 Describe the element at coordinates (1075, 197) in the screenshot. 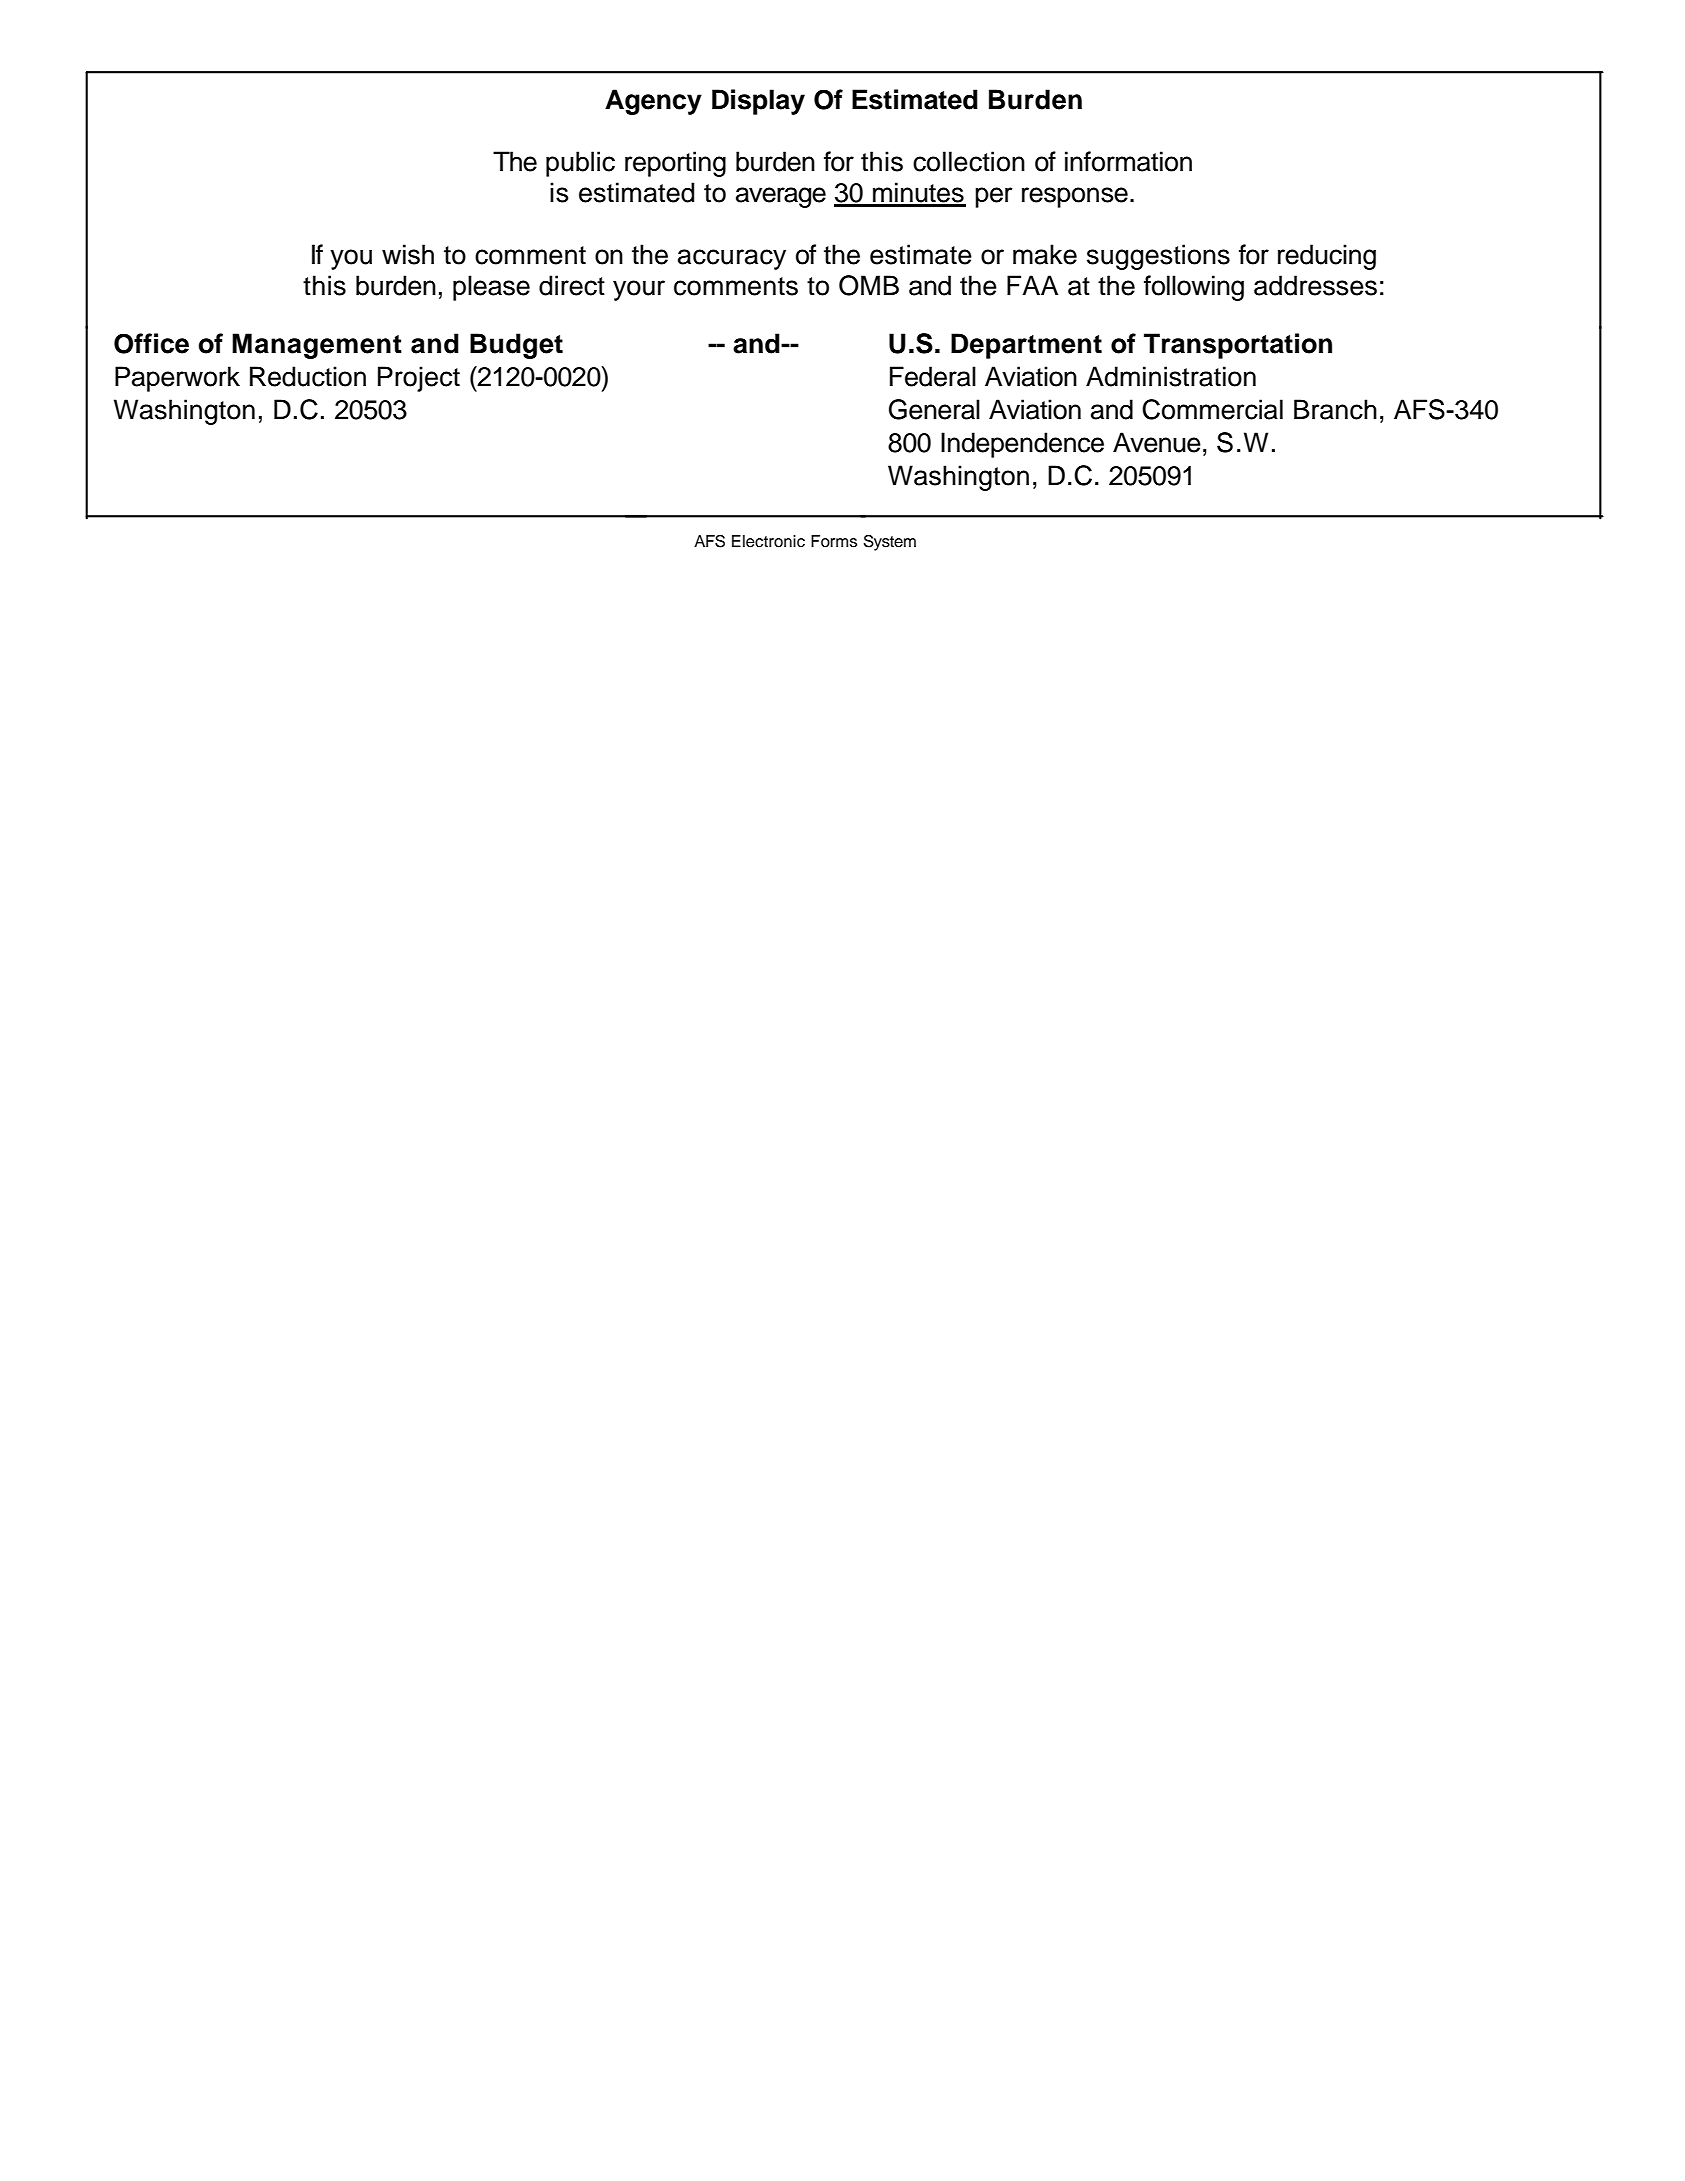

I see `response` at that location.
